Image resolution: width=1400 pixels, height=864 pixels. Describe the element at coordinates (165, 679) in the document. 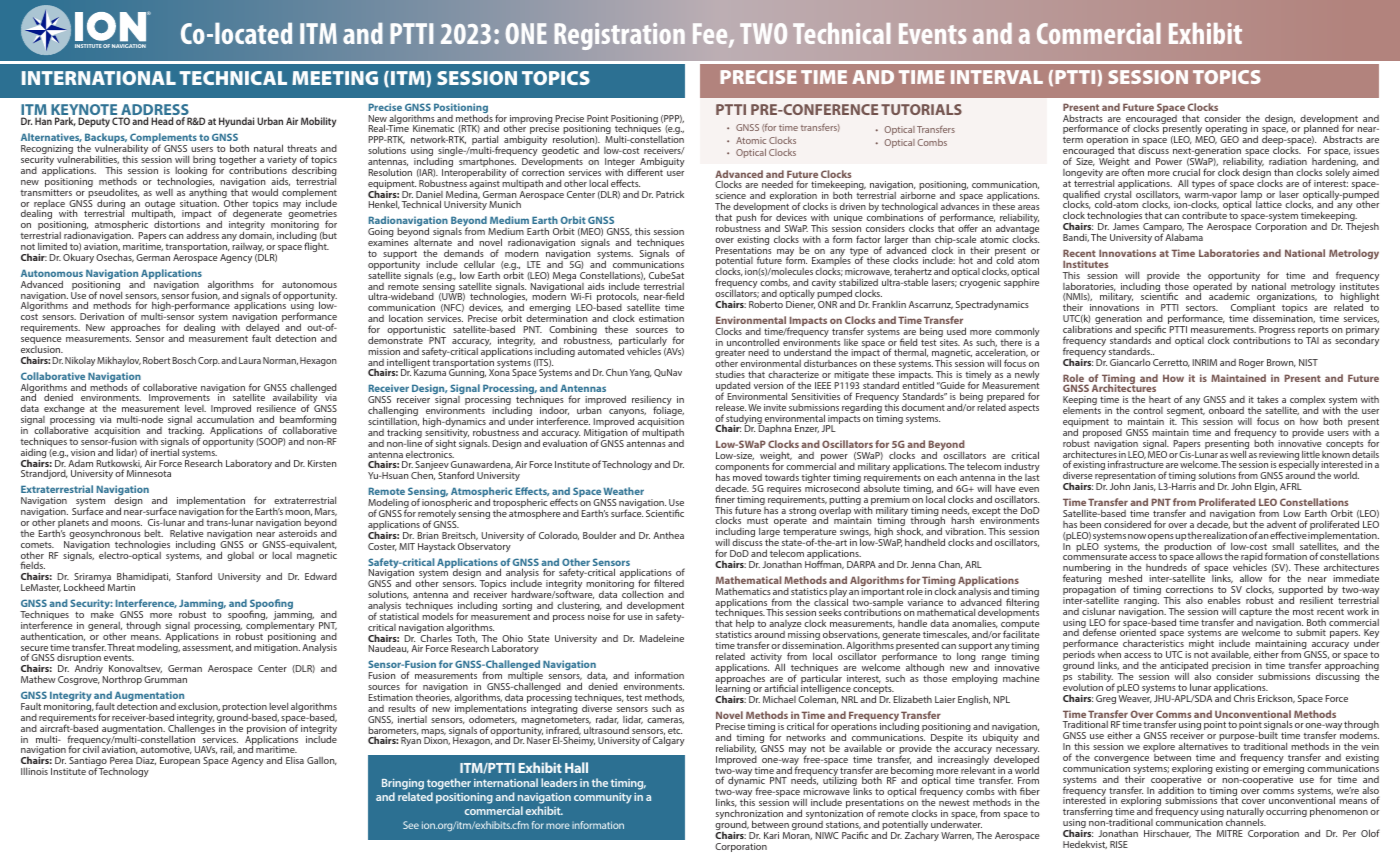

I see `Grumman` at that location.
